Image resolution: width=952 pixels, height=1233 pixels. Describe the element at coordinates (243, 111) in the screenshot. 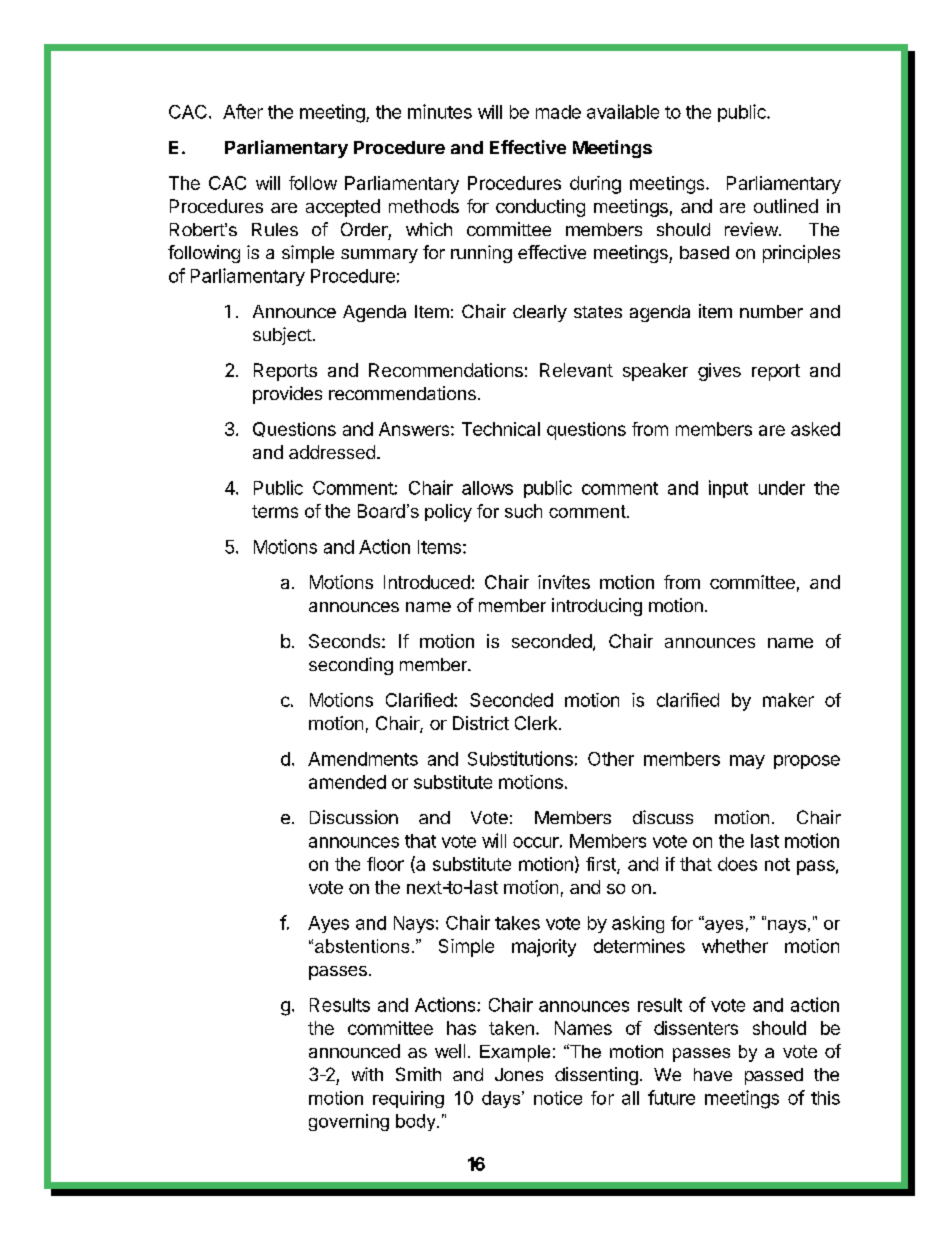

I see `After` at that location.
